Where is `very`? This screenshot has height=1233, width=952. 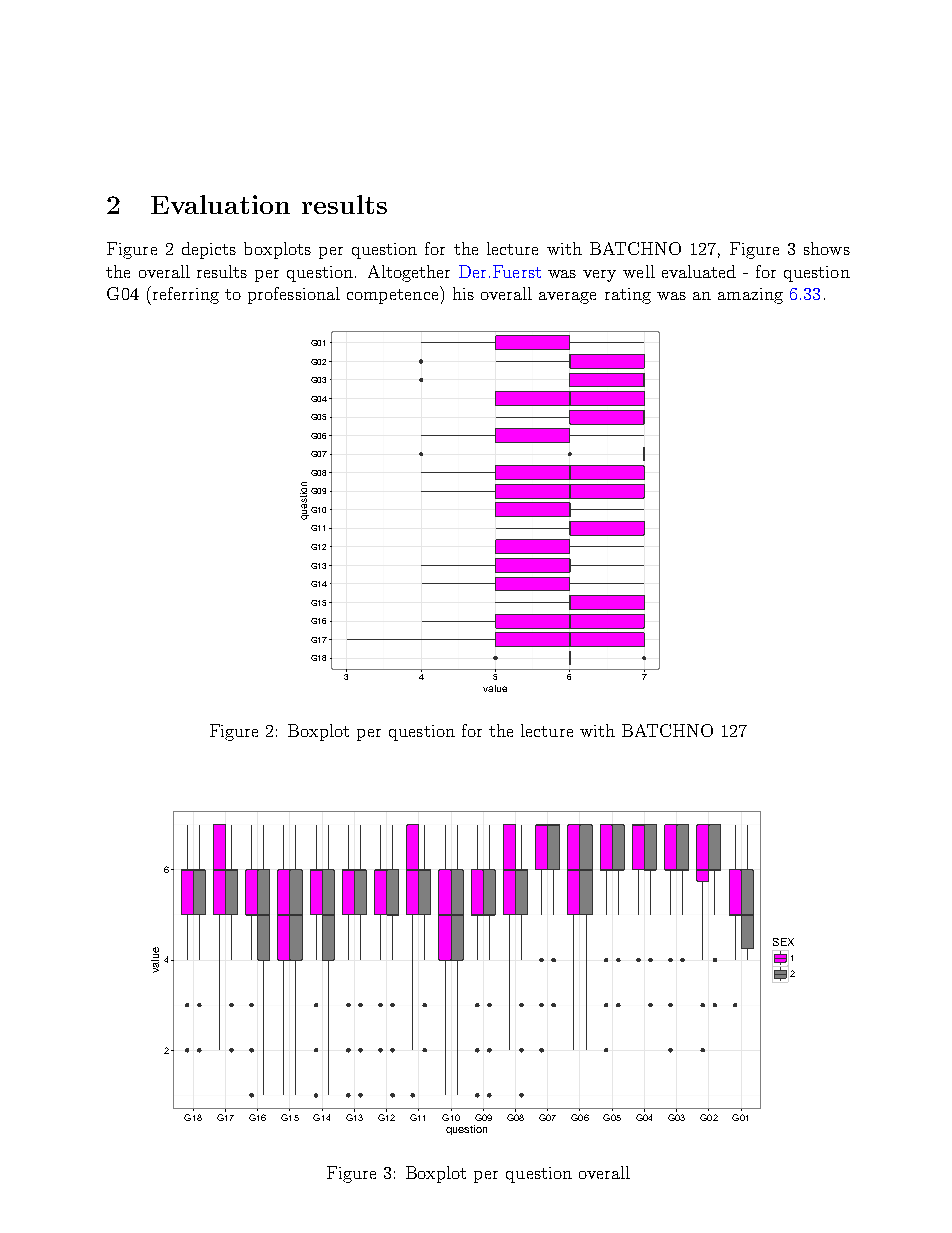 very is located at coordinates (599, 276).
